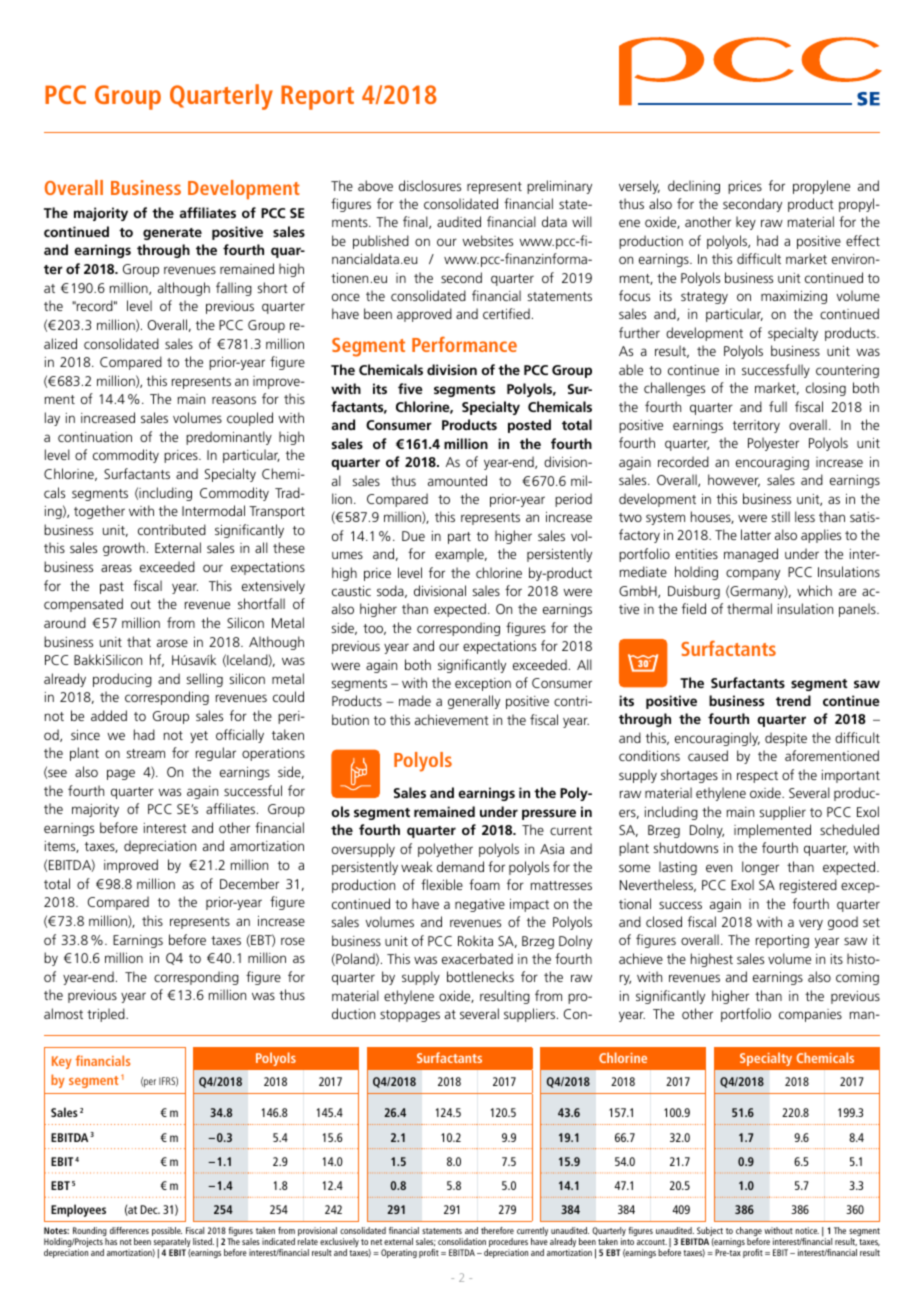  Describe the element at coordinates (786, 739) in the screenshot. I see `despite` at that location.
